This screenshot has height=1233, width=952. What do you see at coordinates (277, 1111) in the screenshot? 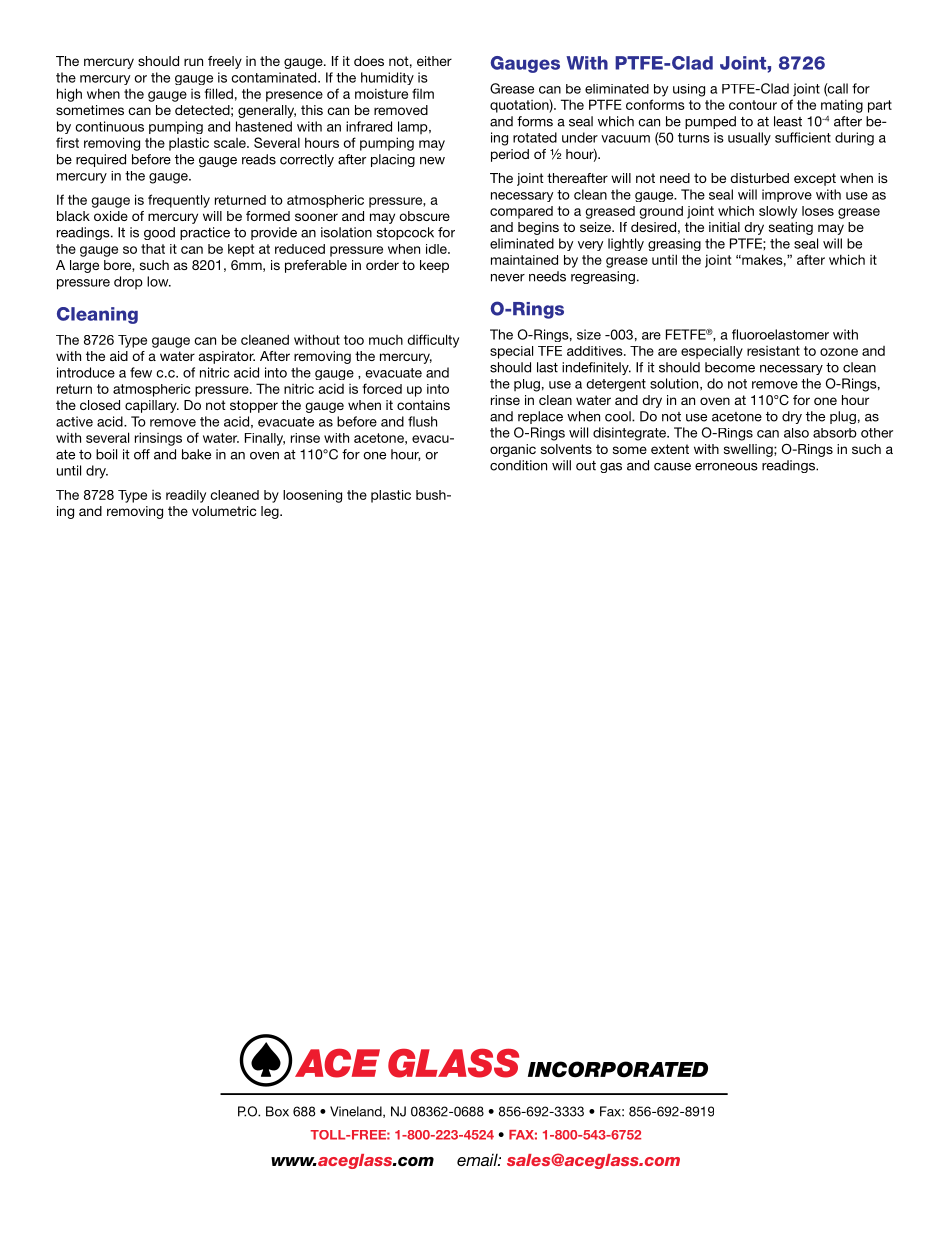
I see `Box` at bounding box center [277, 1111].
